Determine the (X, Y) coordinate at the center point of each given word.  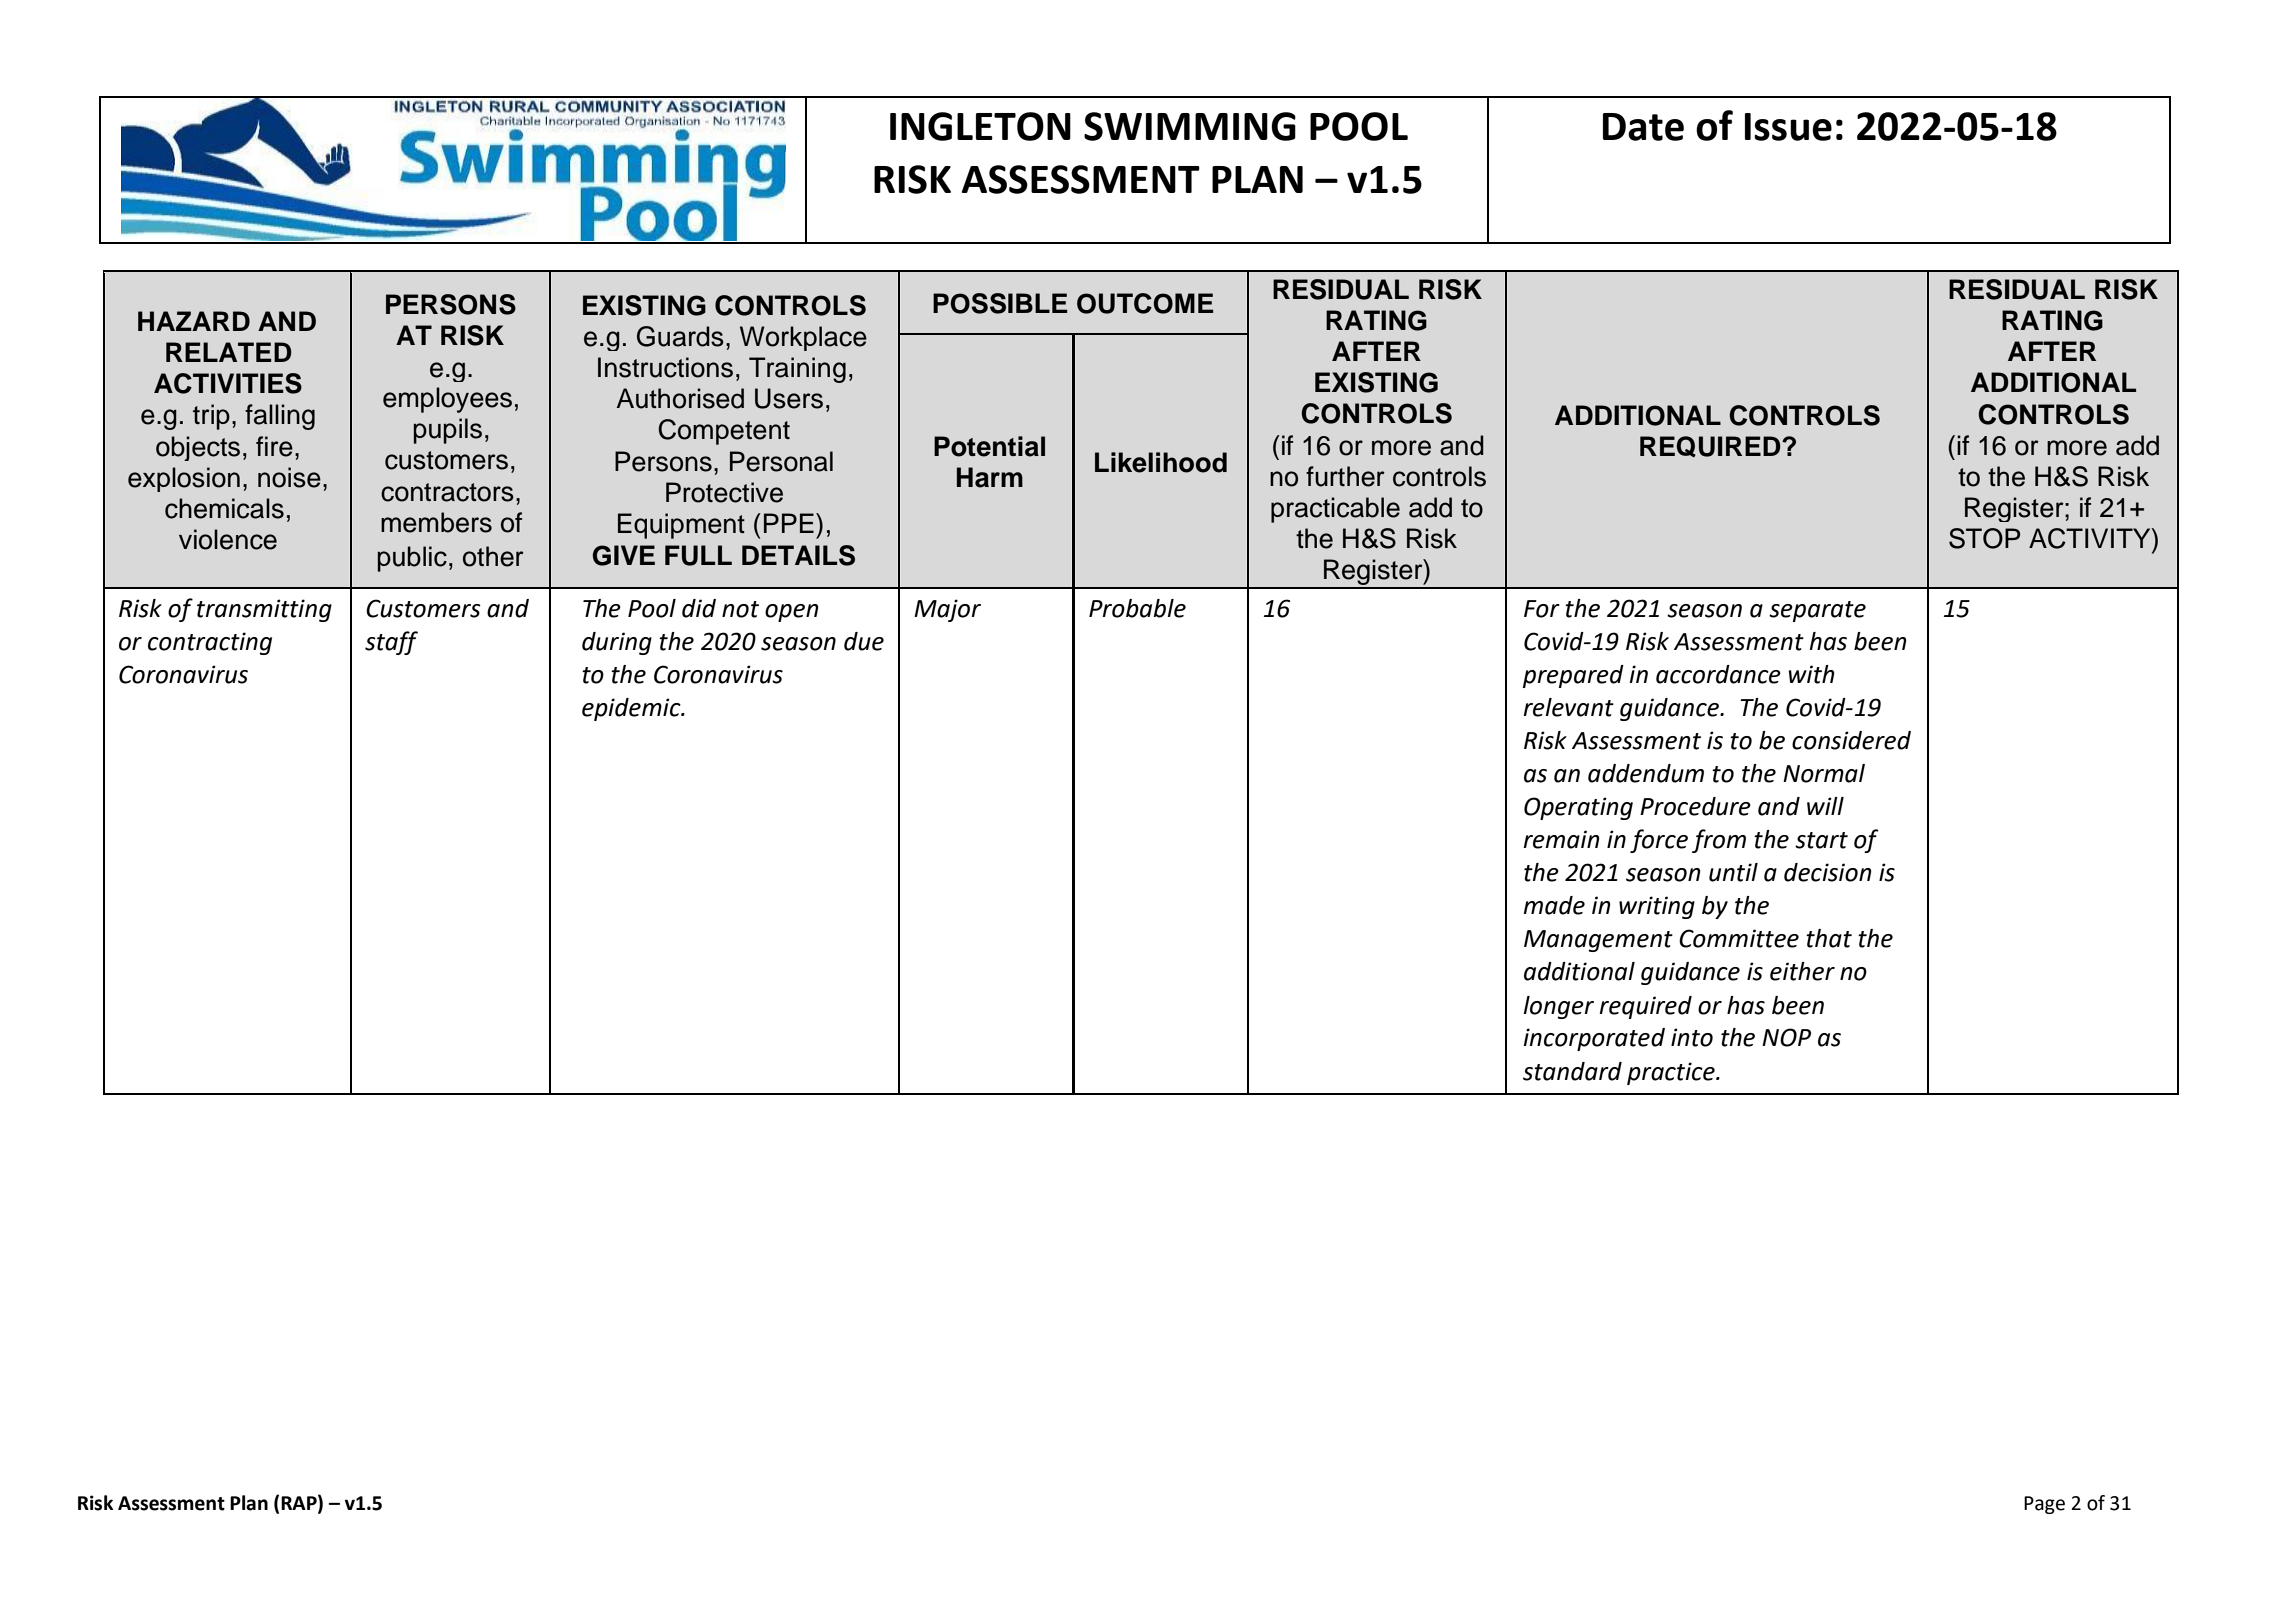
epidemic (632, 709)
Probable (1137, 608)
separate (1817, 611)
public (412, 559)
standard (1572, 1071)
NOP (1786, 1037)
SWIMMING (1190, 126)
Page (2044, 1505)
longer (1558, 1007)
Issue (1788, 127)
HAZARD (194, 321)
